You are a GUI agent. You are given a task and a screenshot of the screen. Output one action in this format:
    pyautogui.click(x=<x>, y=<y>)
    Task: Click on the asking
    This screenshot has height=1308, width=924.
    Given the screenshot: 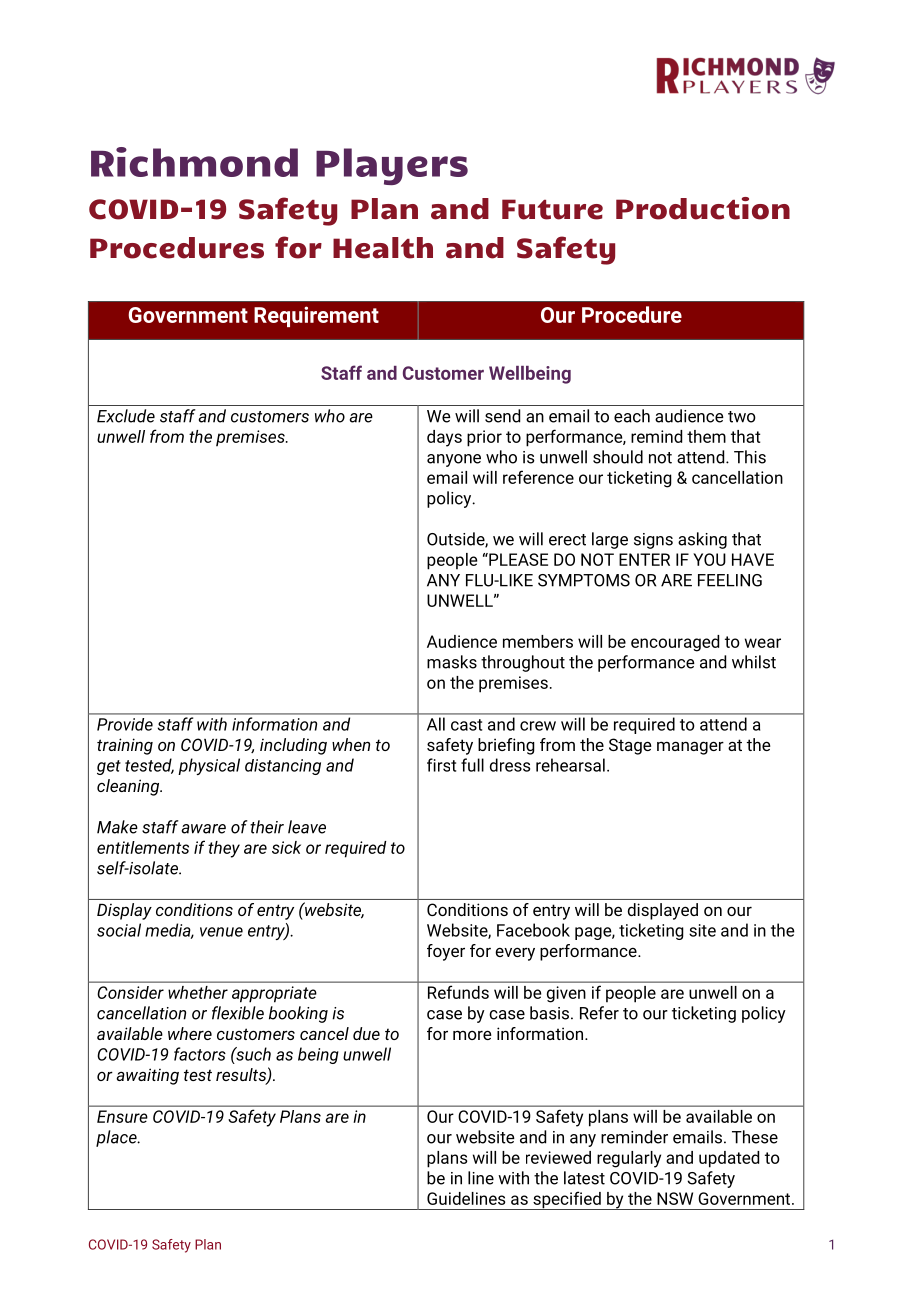 What is the action you would take?
    pyautogui.click(x=702, y=540)
